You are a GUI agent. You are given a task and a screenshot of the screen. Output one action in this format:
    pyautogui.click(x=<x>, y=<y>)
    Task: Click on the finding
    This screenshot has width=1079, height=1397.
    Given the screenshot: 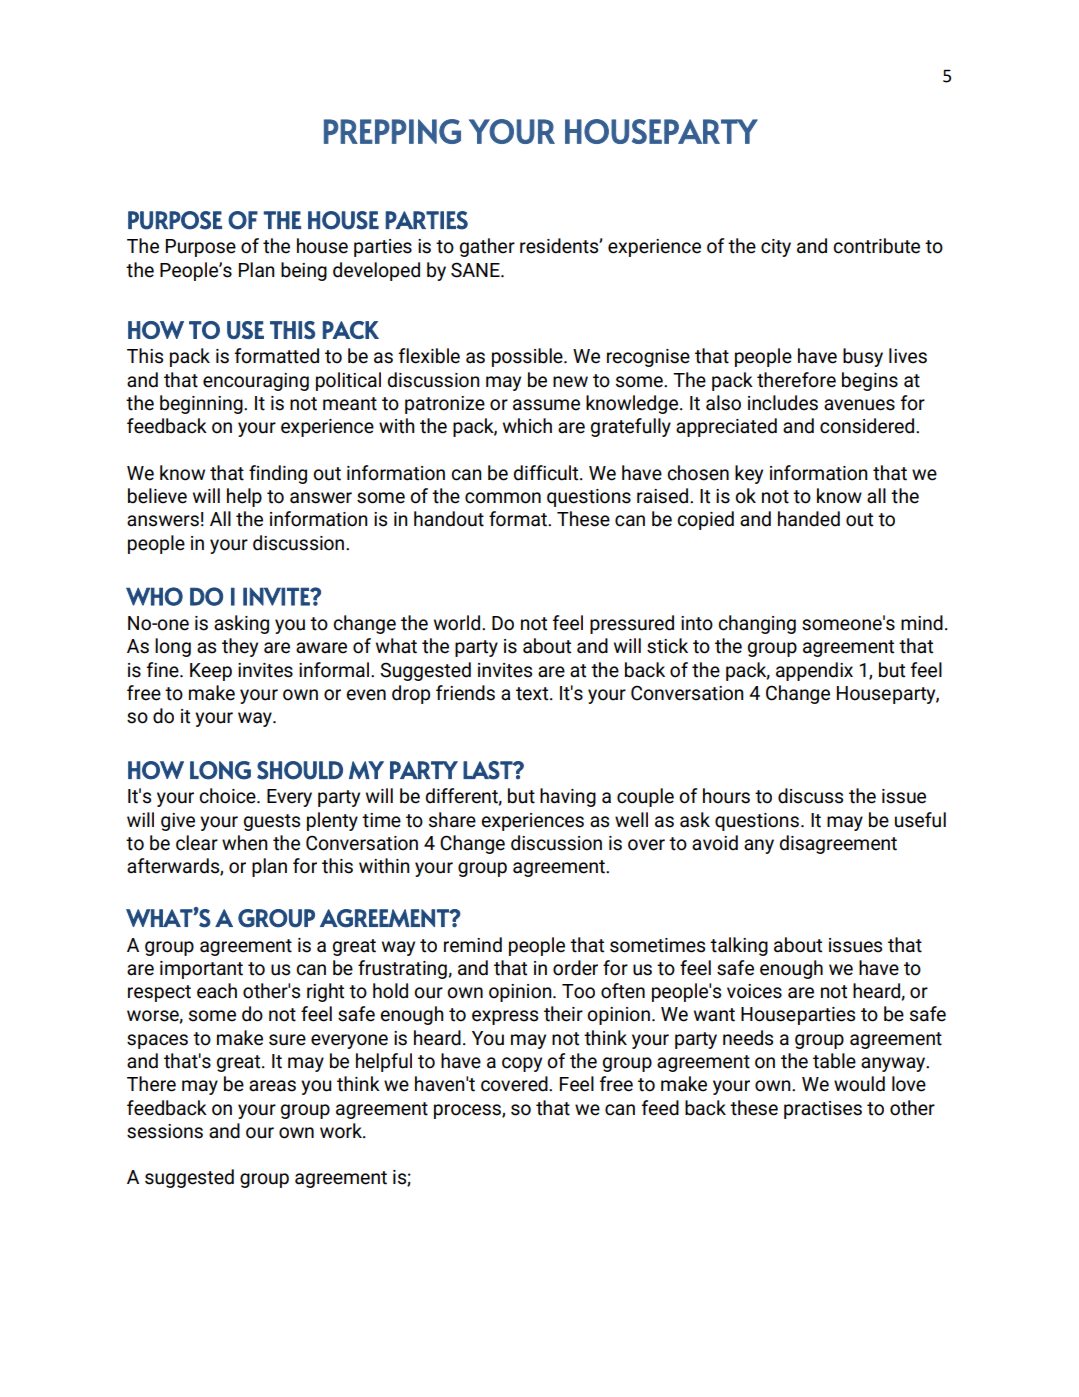 What is the action you would take?
    pyautogui.click(x=278, y=474)
